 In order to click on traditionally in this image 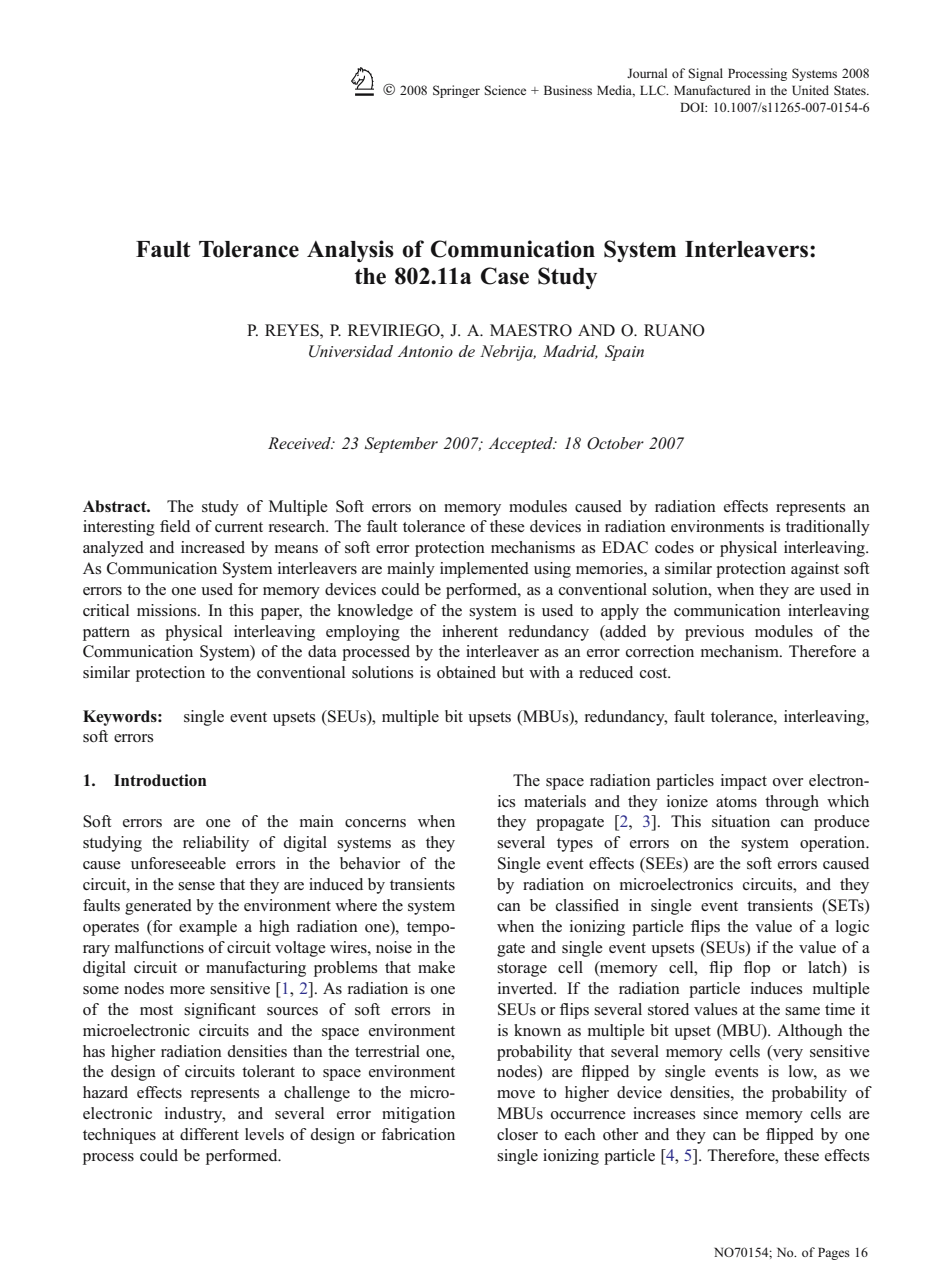, I will do `click(828, 528)`.
